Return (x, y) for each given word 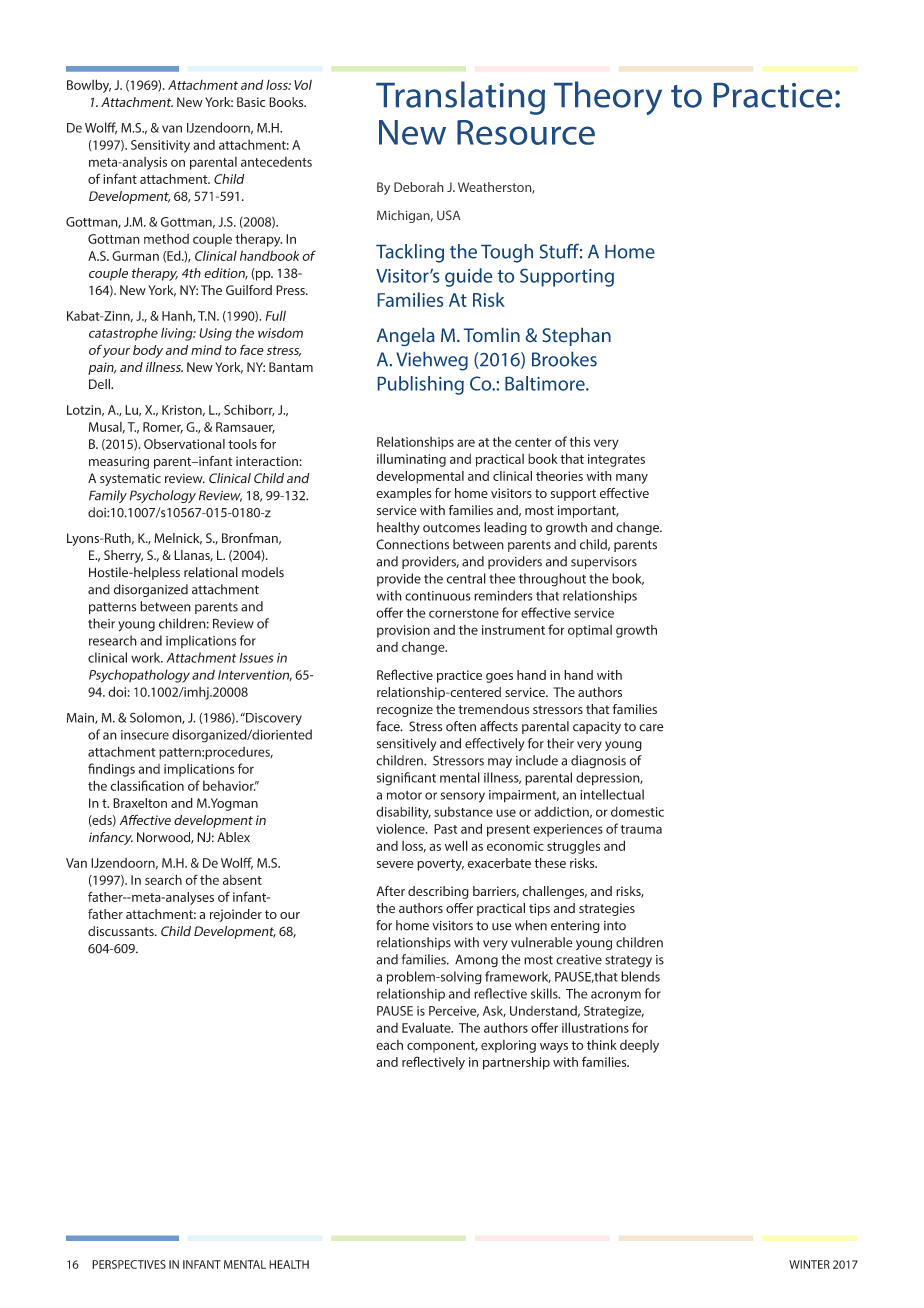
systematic (130, 479)
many (632, 479)
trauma (641, 829)
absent (242, 880)
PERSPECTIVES (129, 1264)
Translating (460, 98)
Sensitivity (160, 146)
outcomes (451, 528)
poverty (440, 865)
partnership (516, 1063)
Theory (608, 98)
